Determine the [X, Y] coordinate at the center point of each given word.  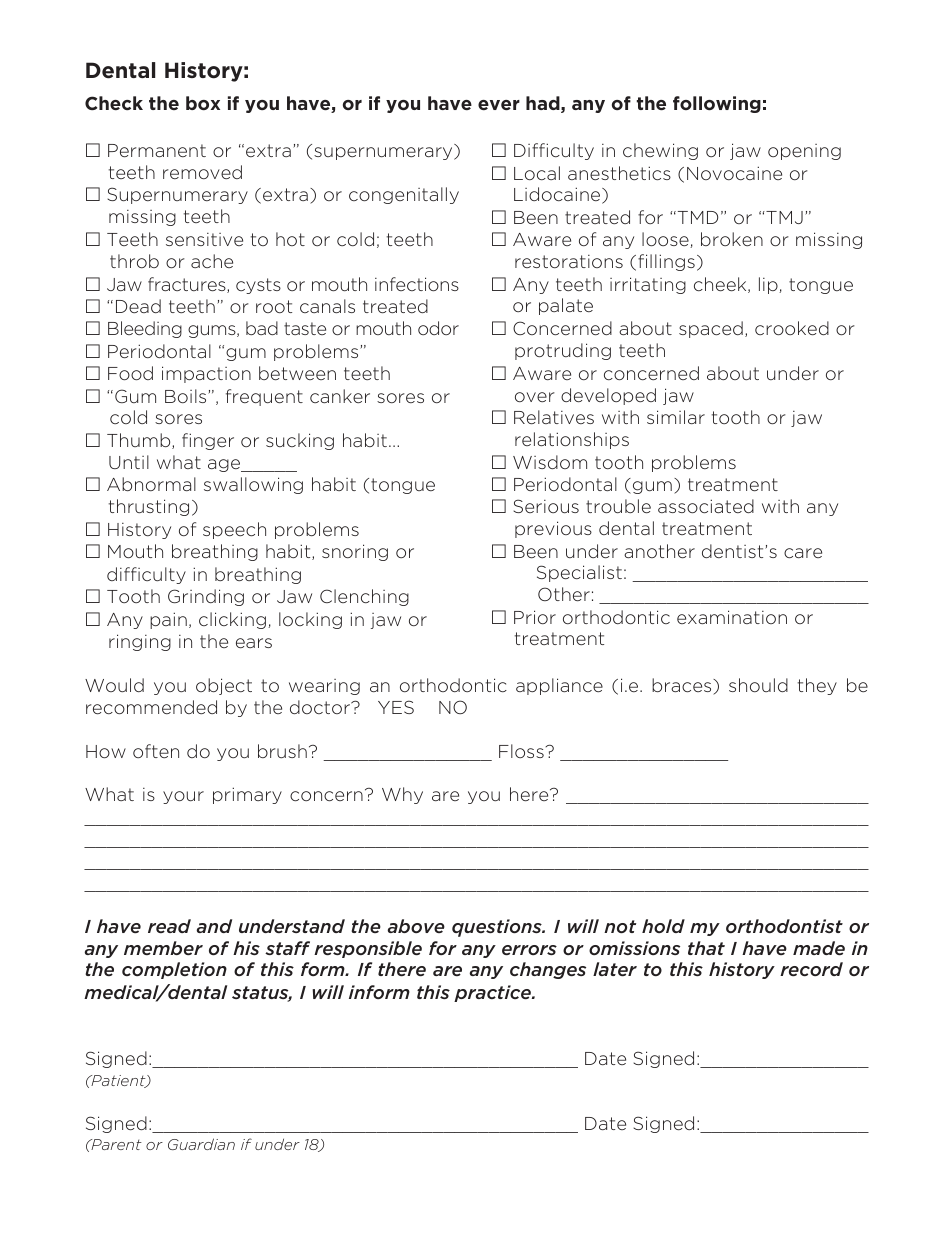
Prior [535, 617]
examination [732, 617]
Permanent [157, 150]
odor [438, 328]
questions [498, 928]
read [169, 926]
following [717, 104]
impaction [206, 374]
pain [168, 620]
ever [499, 105]
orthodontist [784, 926]
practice [493, 993]
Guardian [201, 1144]
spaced [711, 329]
